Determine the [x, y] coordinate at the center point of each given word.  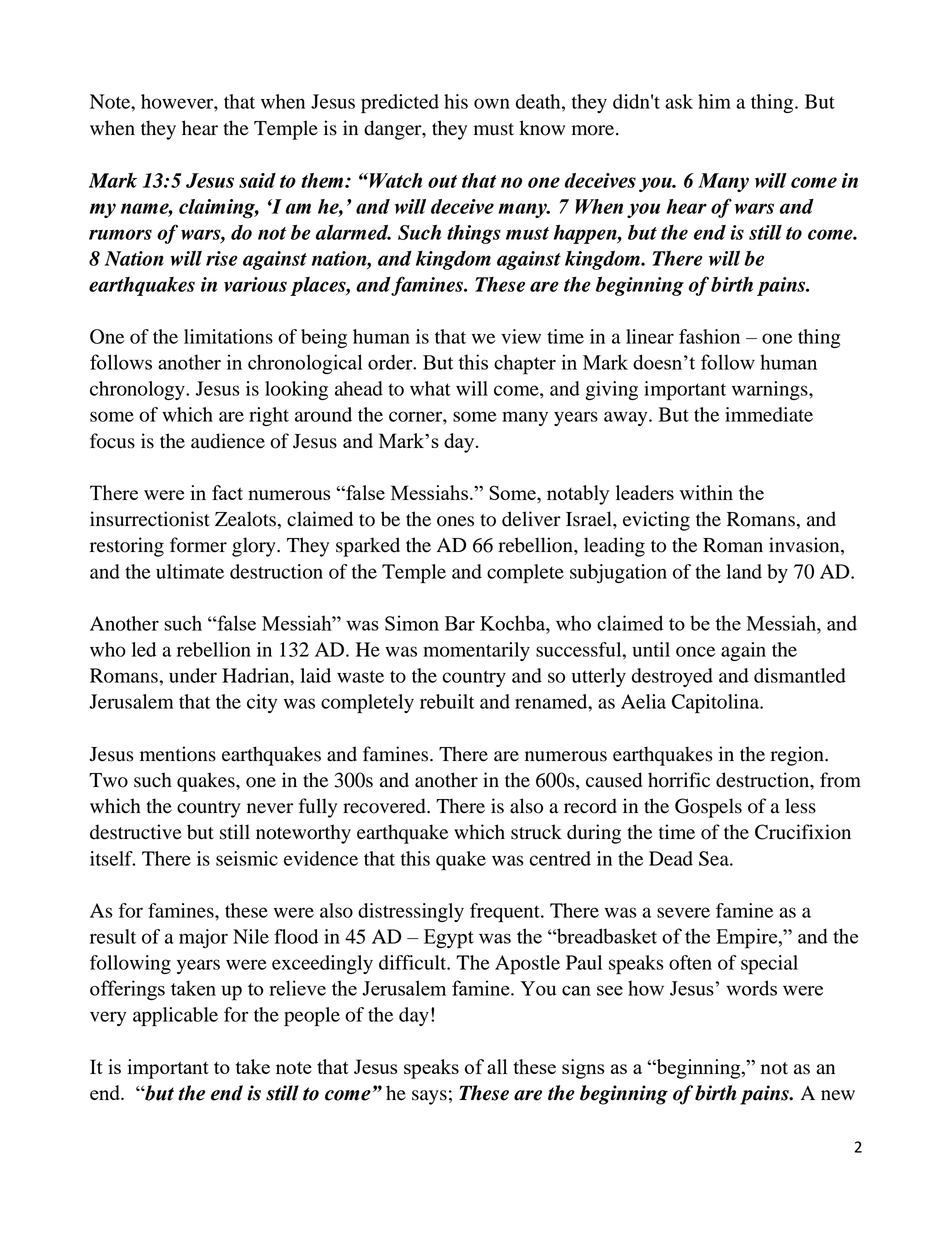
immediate [769, 414]
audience [228, 441]
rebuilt [447, 701]
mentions [178, 754]
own [492, 103]
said [257, 180]
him [714, 101]
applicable [175, 1017]
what [430, 388]
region [798, 756]
